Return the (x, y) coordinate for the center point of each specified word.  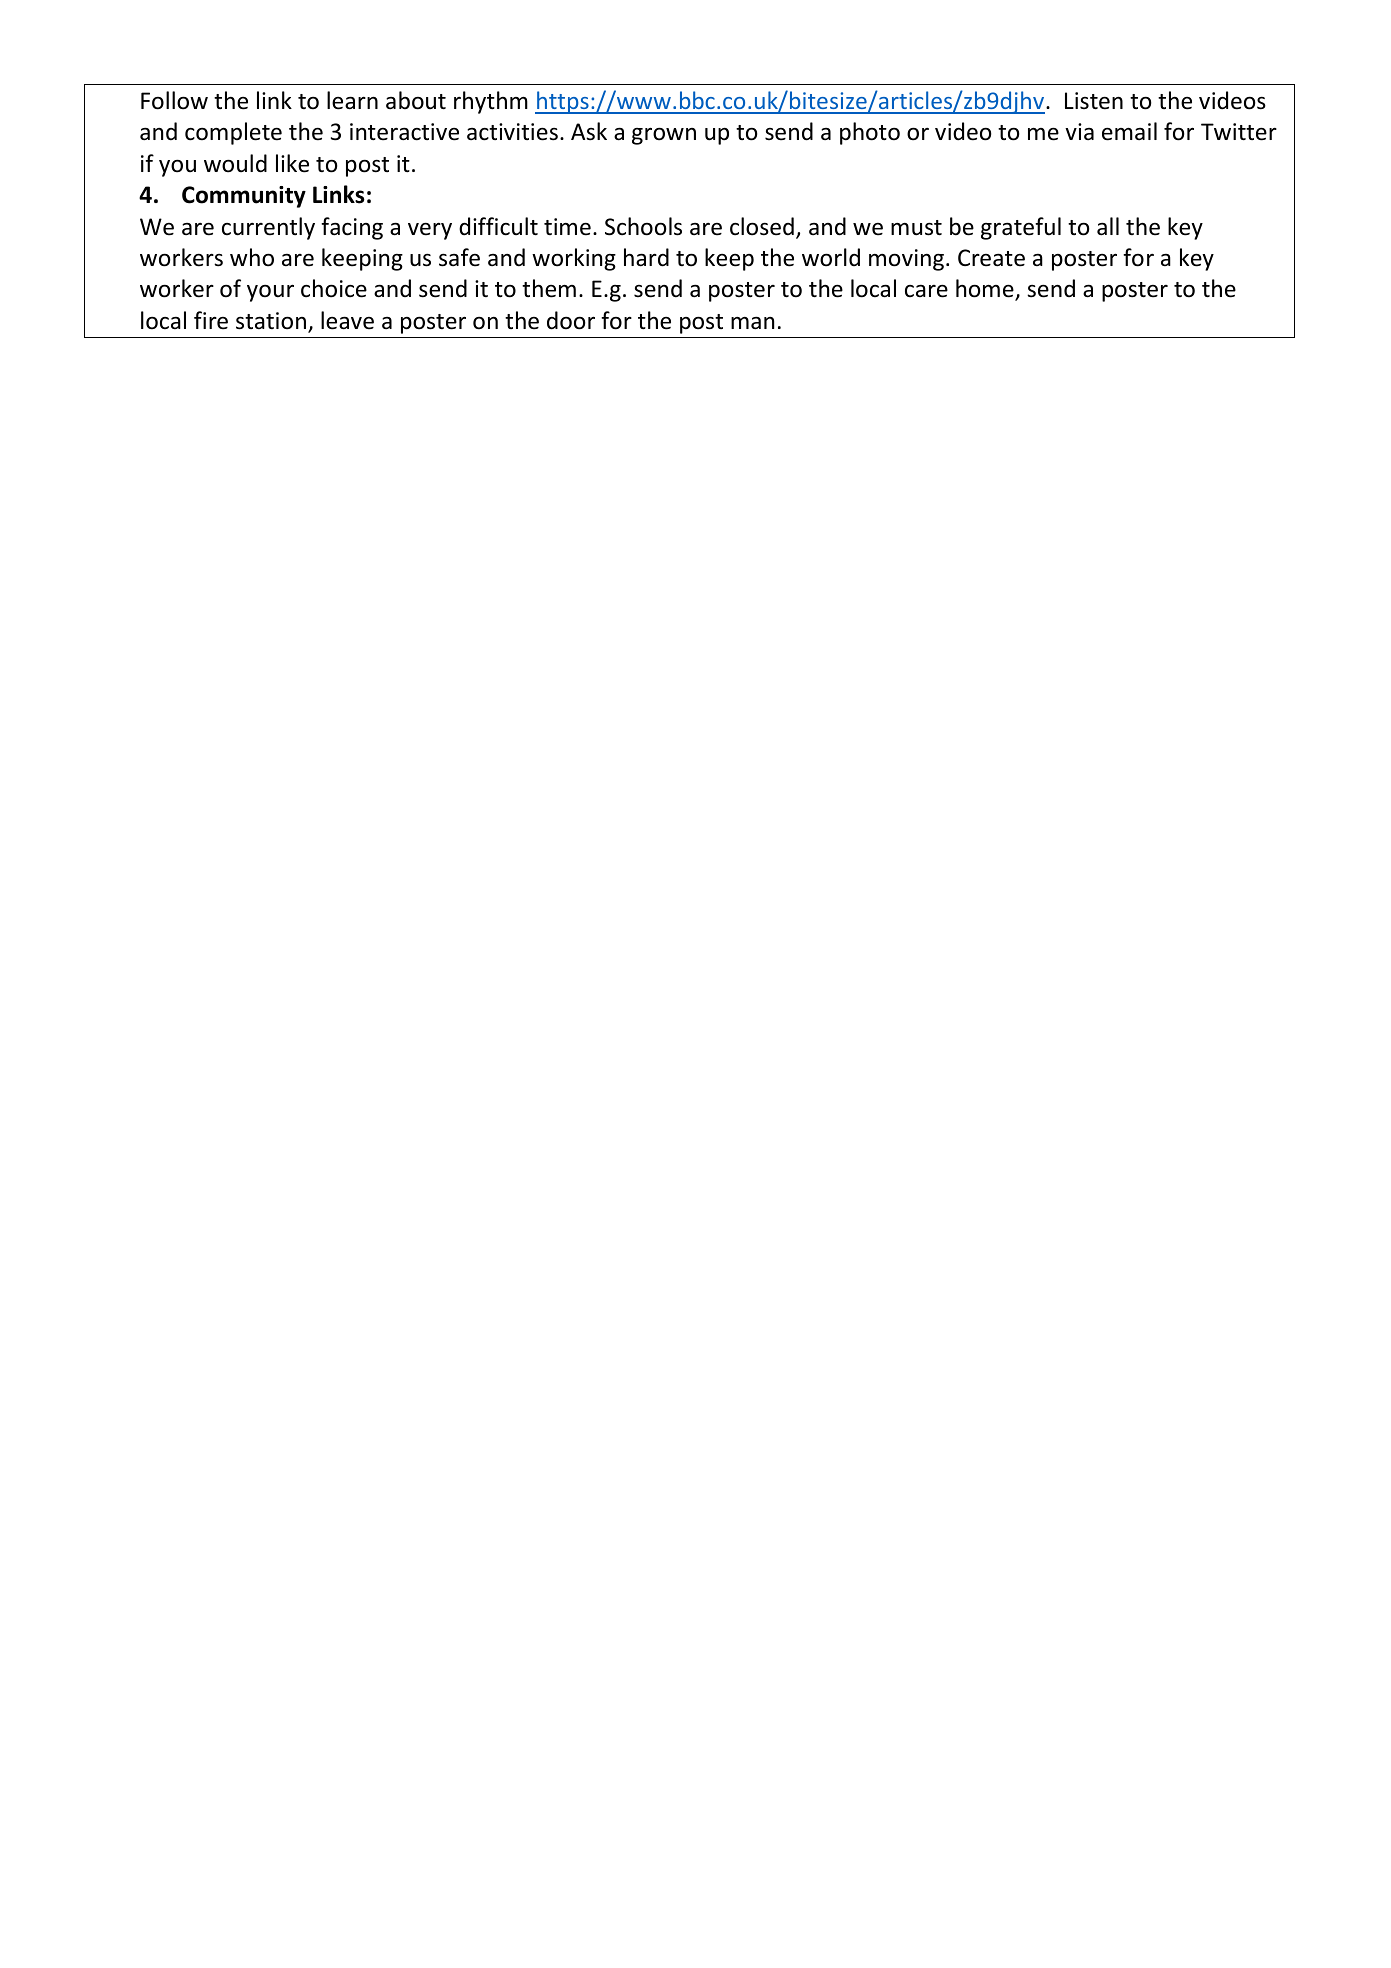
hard (646, 257)
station (271, 321)
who (252, 257)
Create (991, 258)
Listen (1094, 101)
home (986, 290)
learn (352, 100)
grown (664, 136)
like (292, 163)
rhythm (491, 102)
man (752, 323)
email (1129, 131)
